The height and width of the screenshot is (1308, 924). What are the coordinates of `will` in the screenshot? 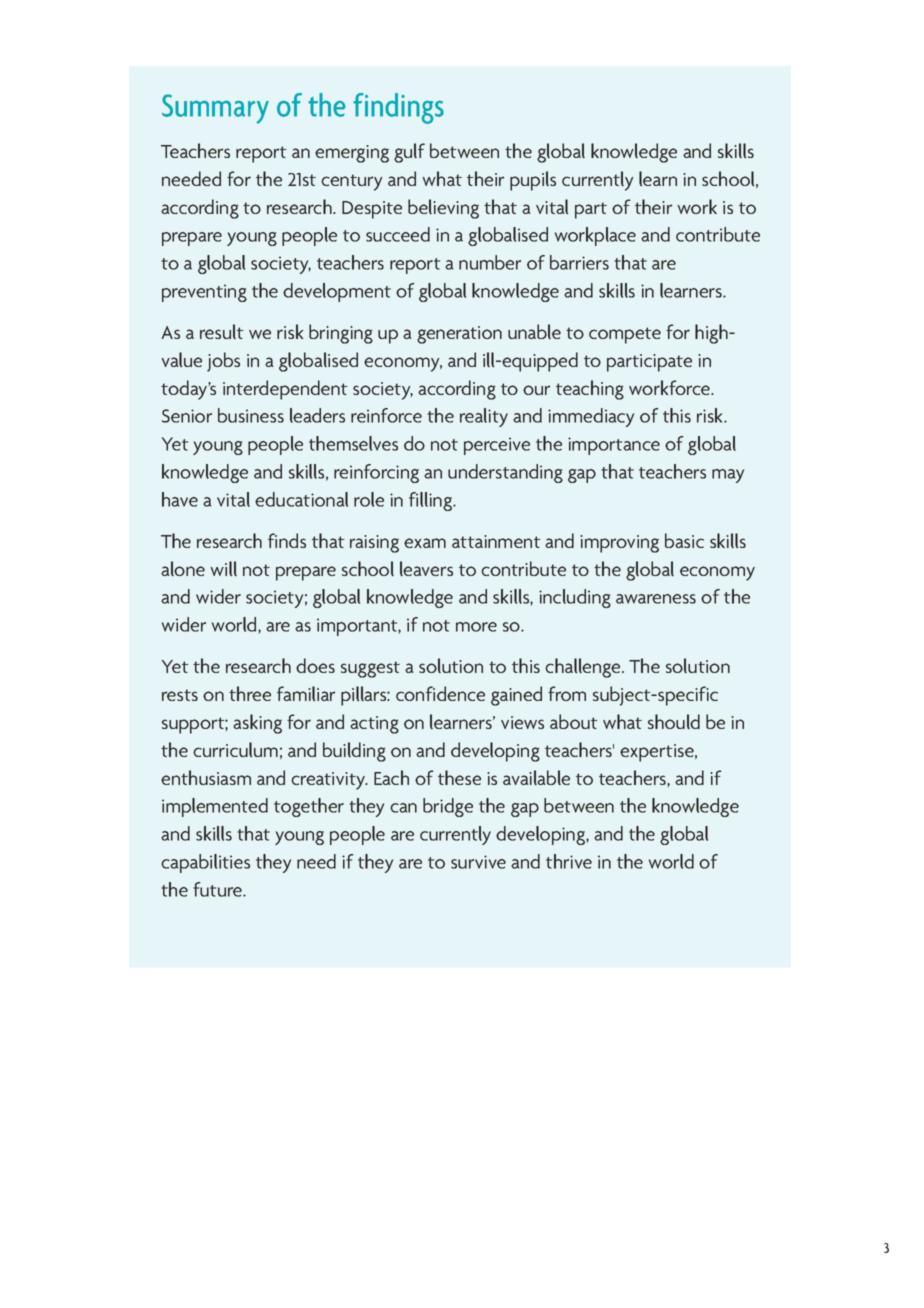 It's located at (223, 569).
